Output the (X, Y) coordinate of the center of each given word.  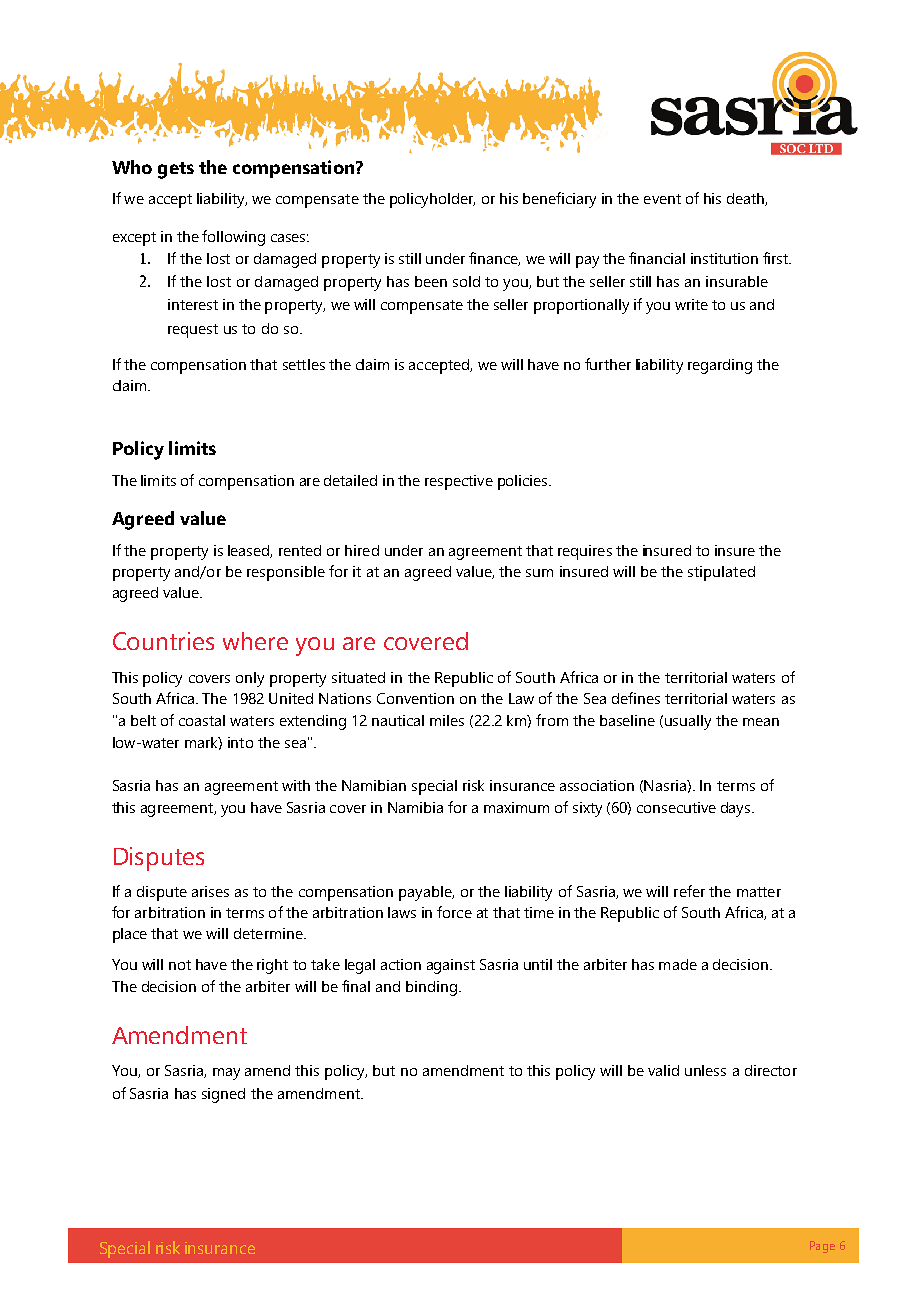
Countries (163, 641)
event (662, 199)
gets (176, 170)
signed (223, 1095)
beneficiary (559, 200)
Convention (415, 698)
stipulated (721, 573)
